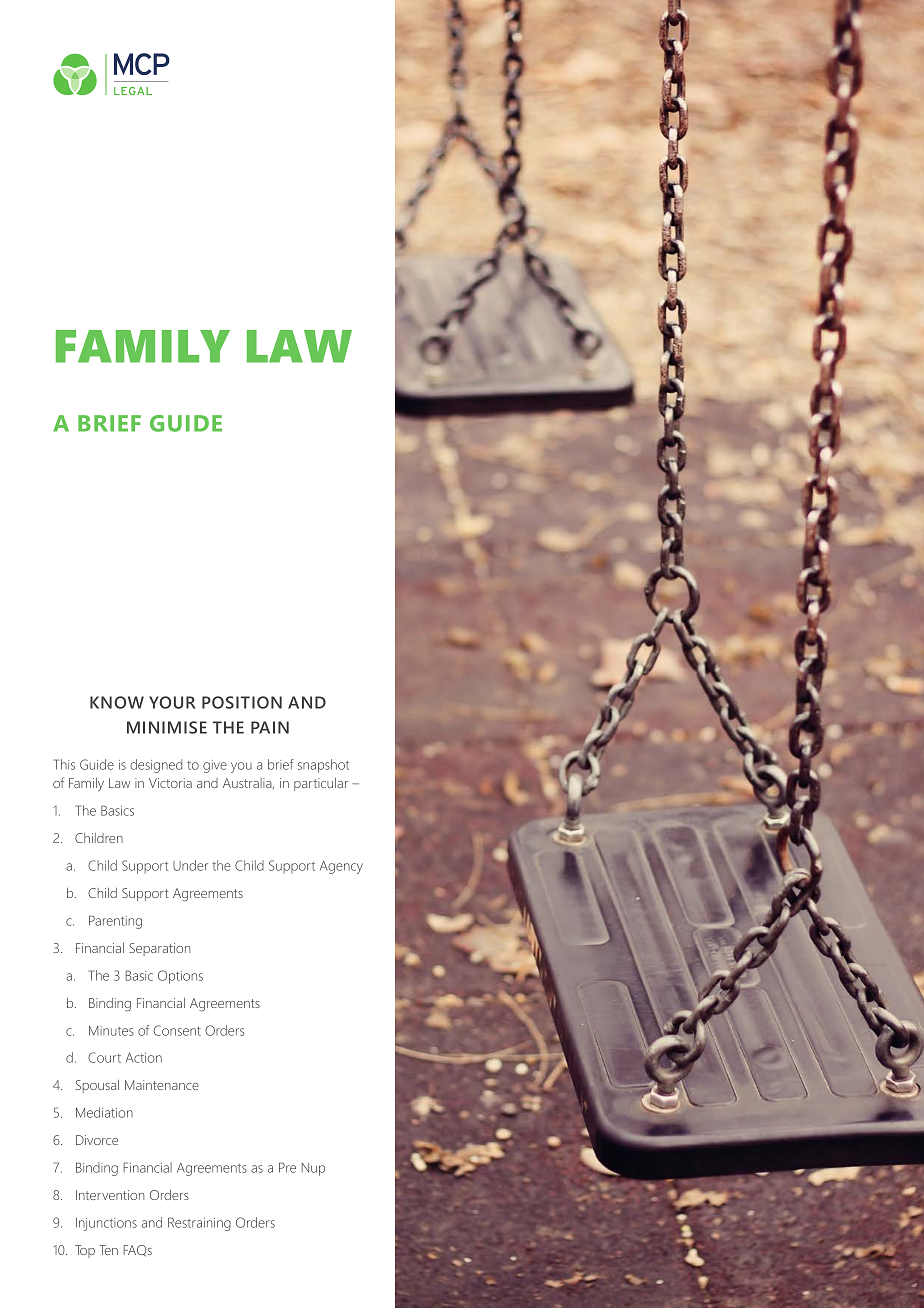  What do you see at coordinates (341, 867) in the screenshot?
I see `Agency` at bounding box center [341, 867].
